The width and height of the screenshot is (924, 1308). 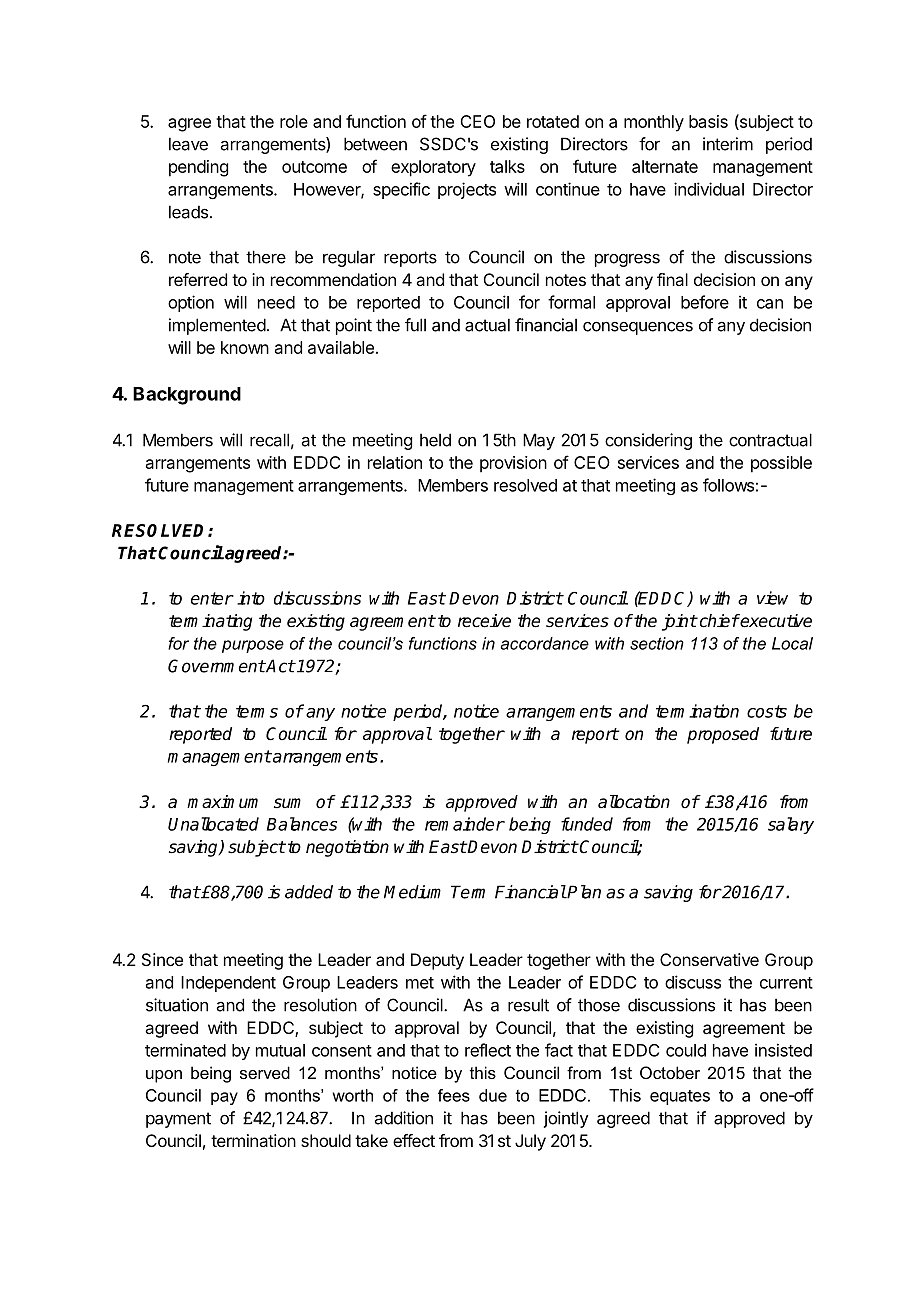 What do you see at coordinates (216, 666) in the screenshot?
I see `Government` at bounding box center [216, 666].
